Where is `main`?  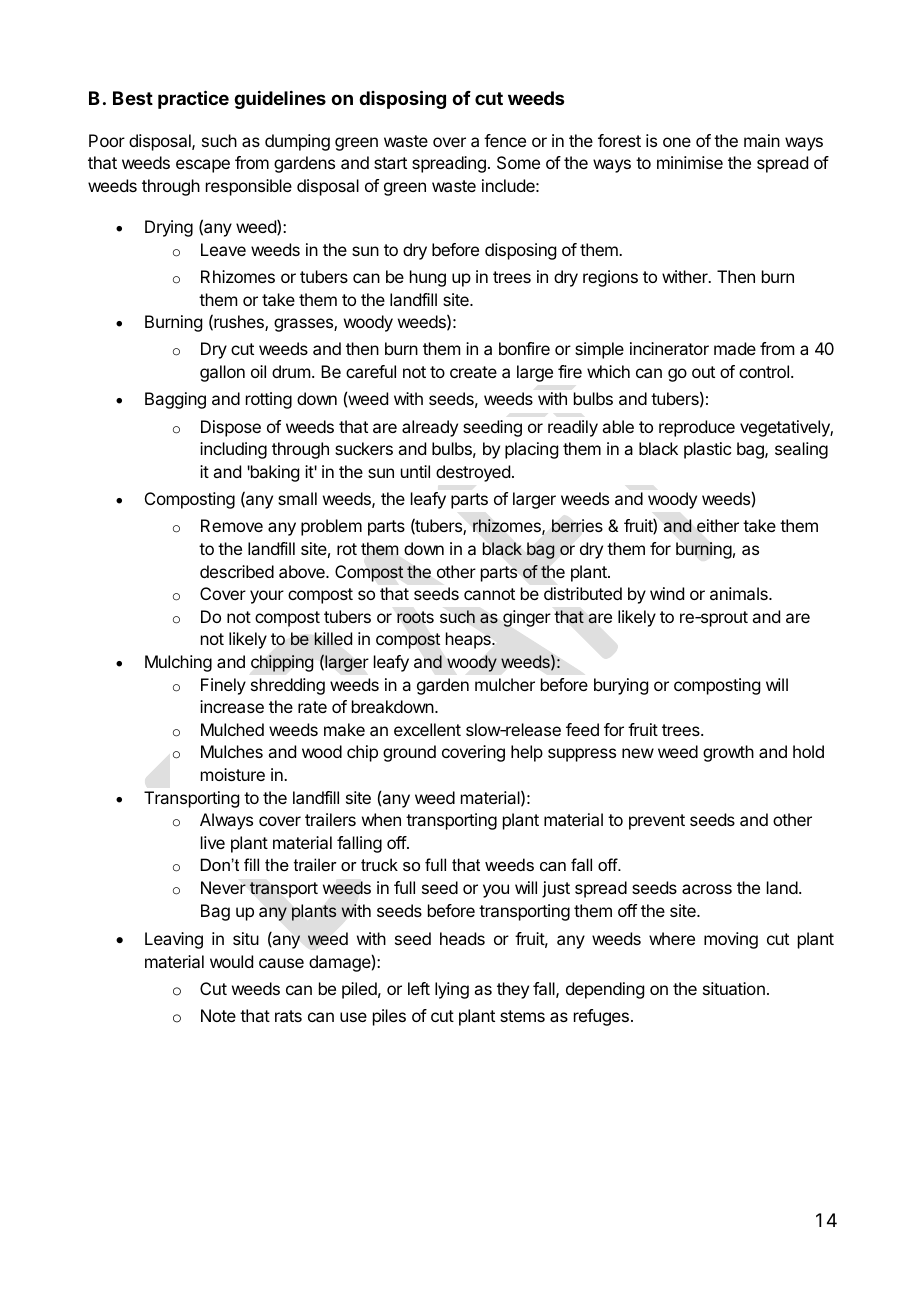
main is located at coordinates (762, 140).
